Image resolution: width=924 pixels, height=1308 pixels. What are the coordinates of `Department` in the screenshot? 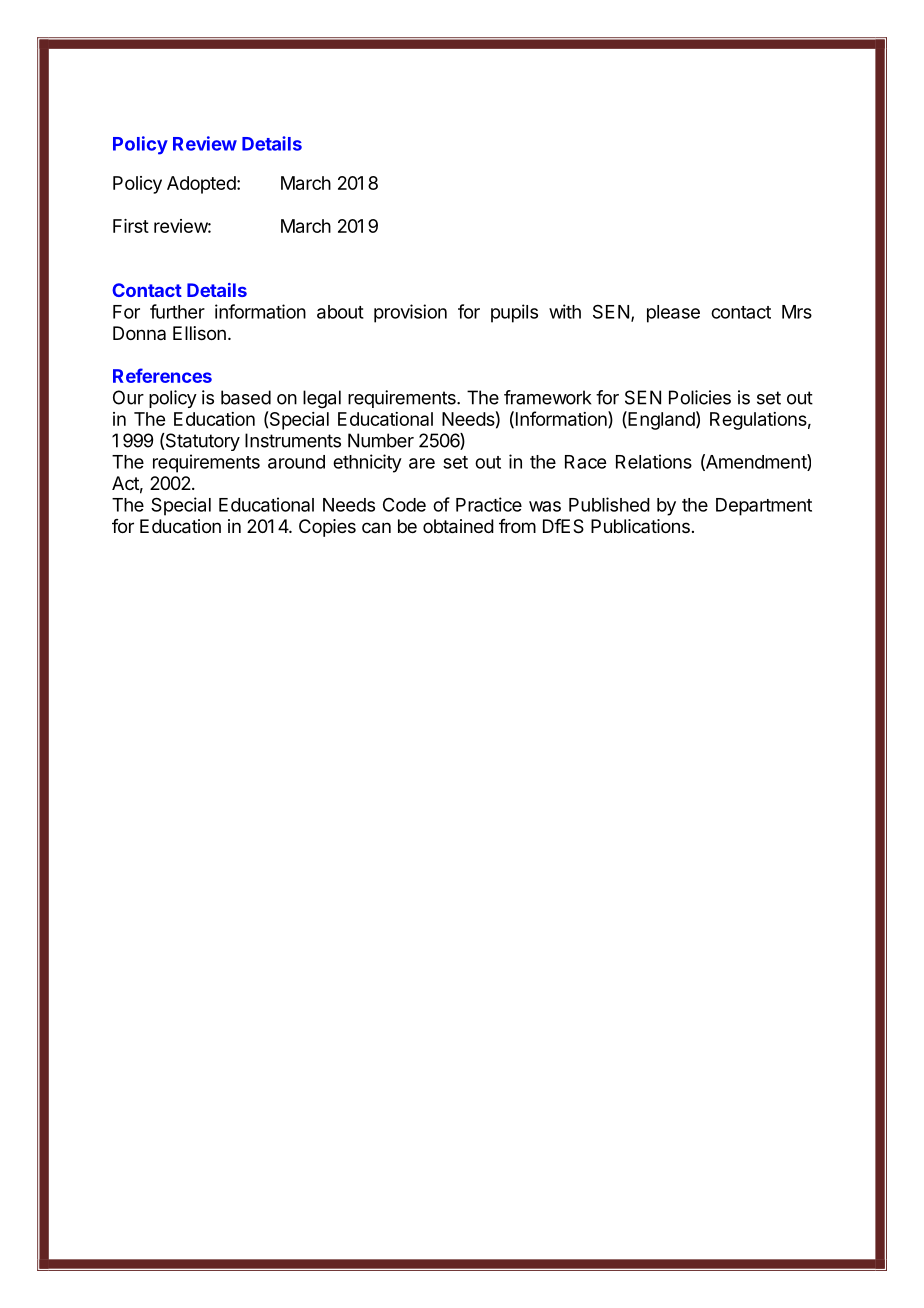 It's located at (764, 507).
